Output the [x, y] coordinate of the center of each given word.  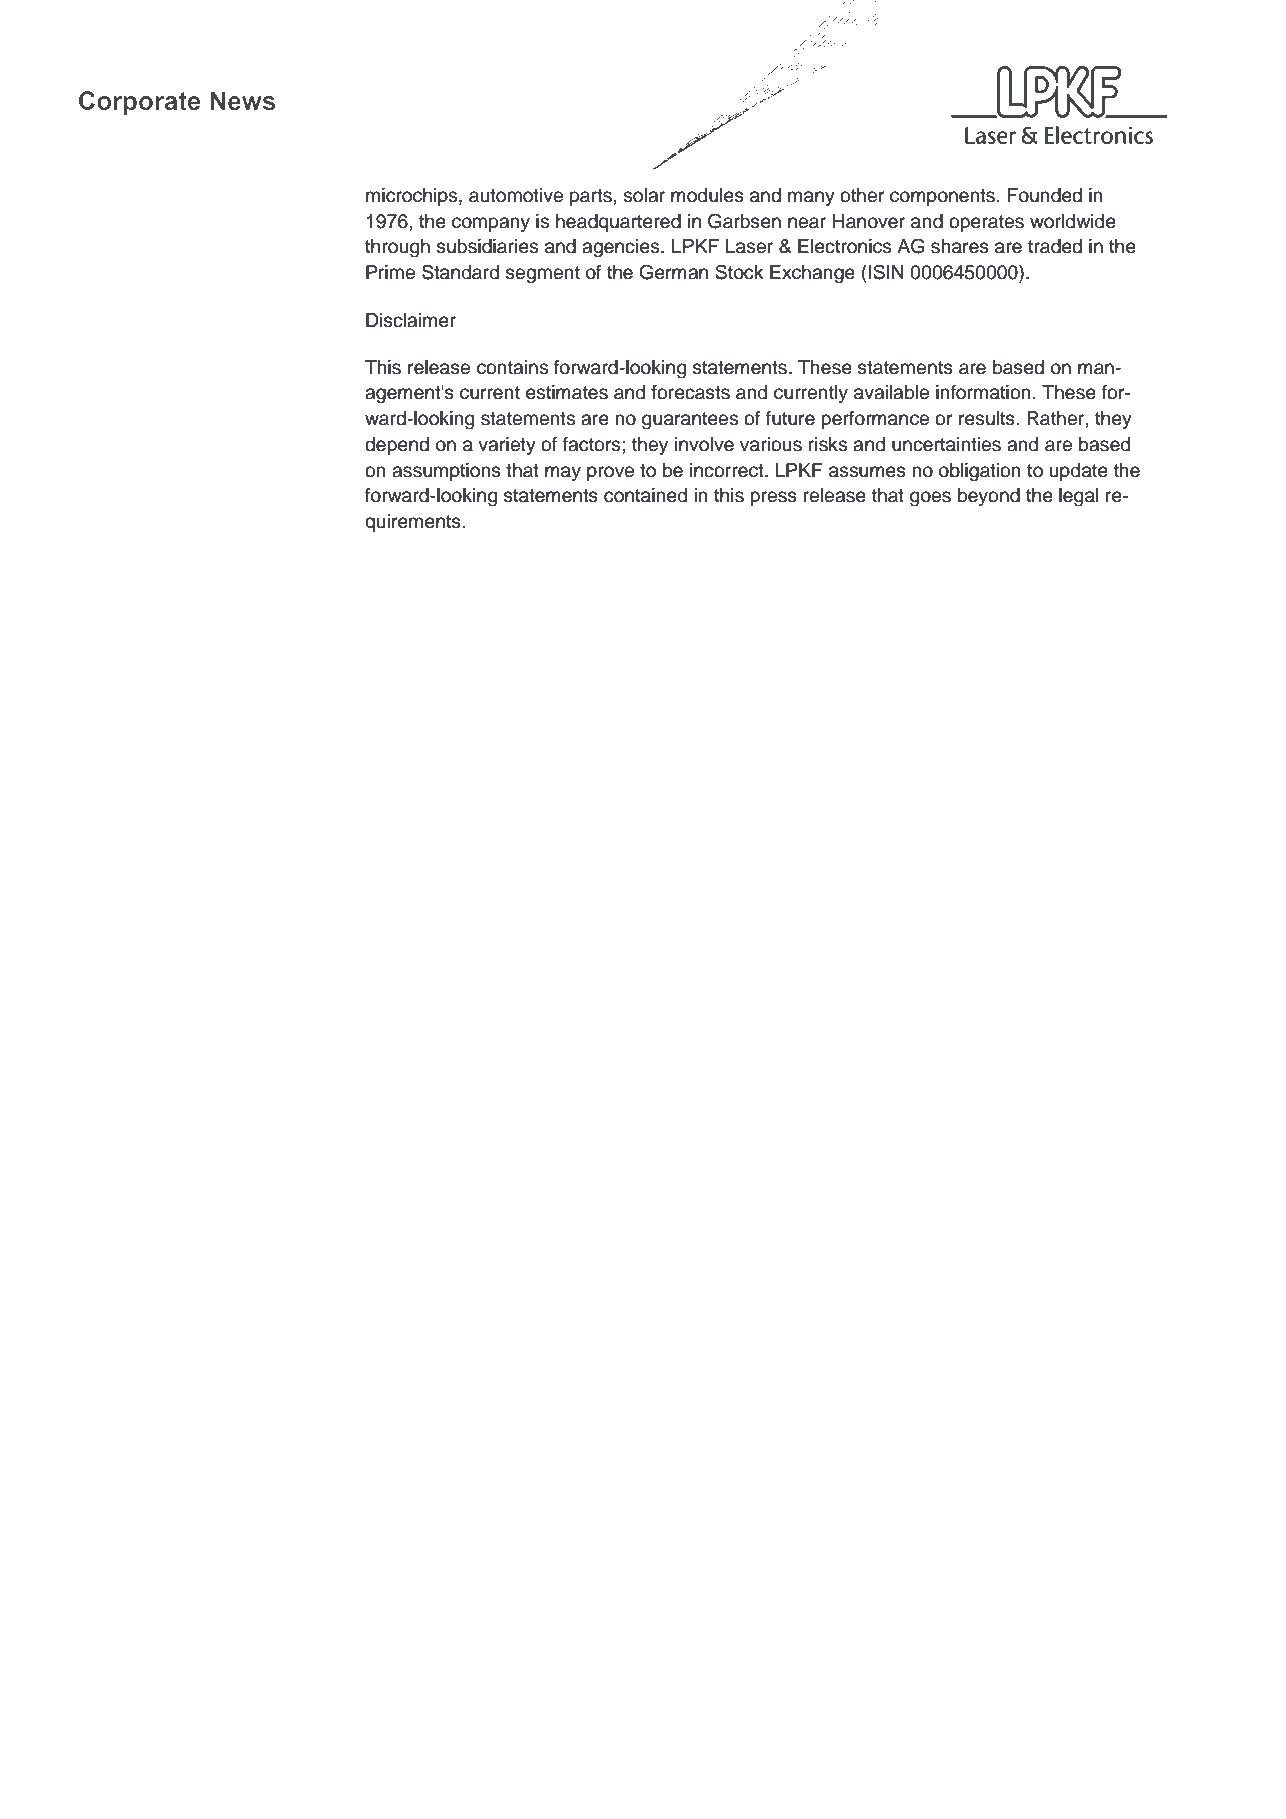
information [983, 392]
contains [512, 367]
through [397, 248]
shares [960, 246]
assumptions [446, 472]
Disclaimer [411, 320]
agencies [622, 248]
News [242, 101]
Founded [1045, 195]
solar [644, 195]
